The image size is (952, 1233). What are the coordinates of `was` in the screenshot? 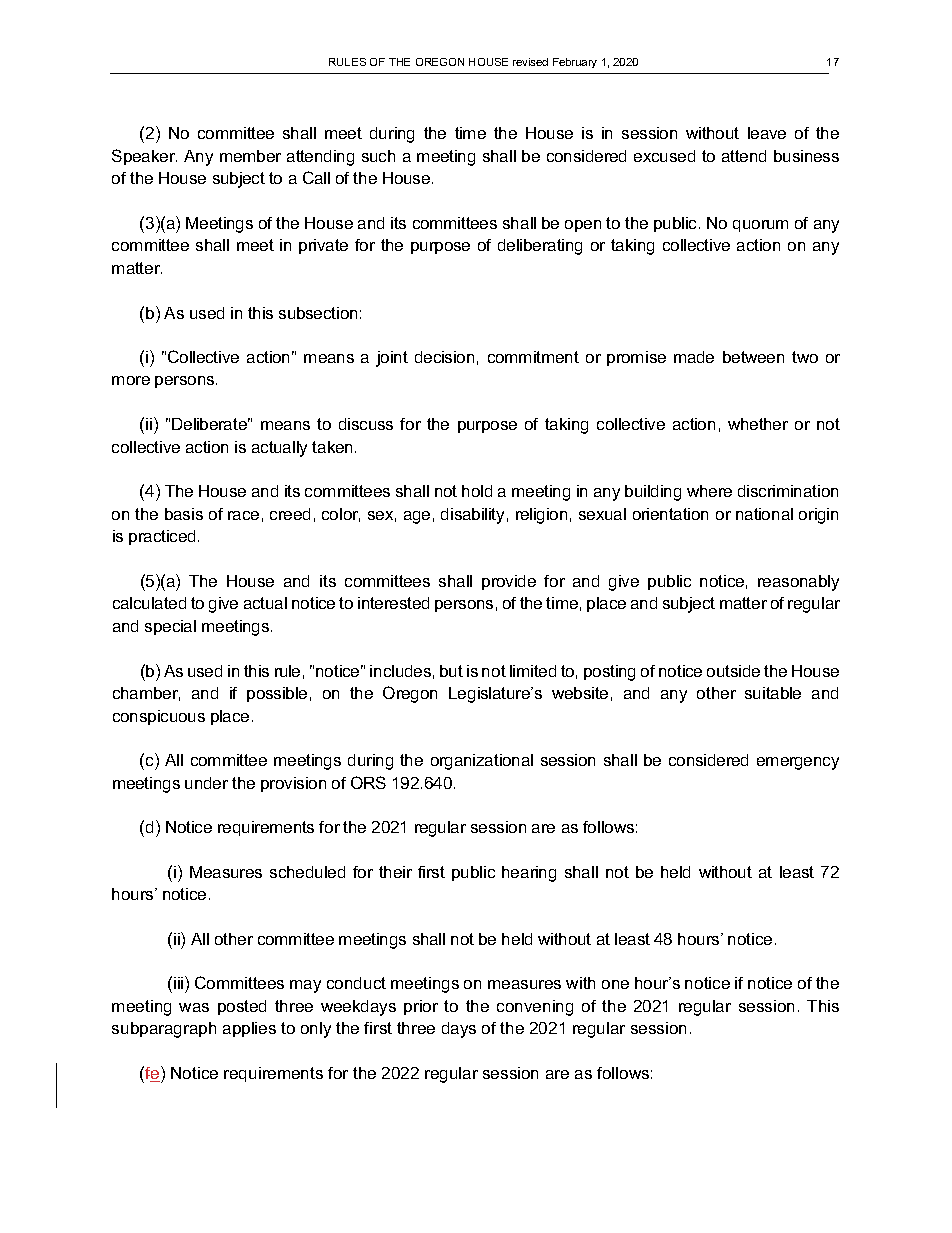 It's located at (194, 1007).
